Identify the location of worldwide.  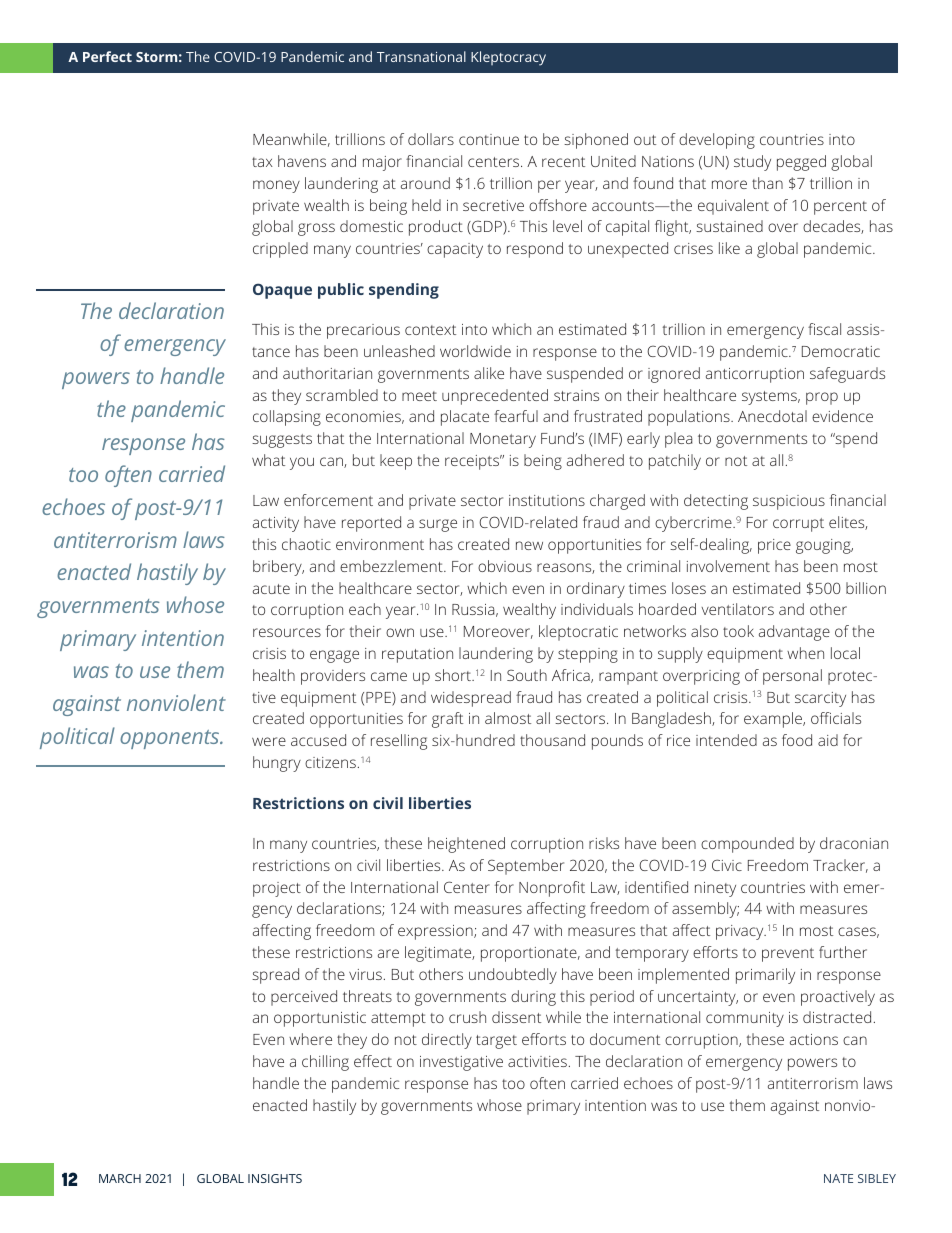
(475, 351).
